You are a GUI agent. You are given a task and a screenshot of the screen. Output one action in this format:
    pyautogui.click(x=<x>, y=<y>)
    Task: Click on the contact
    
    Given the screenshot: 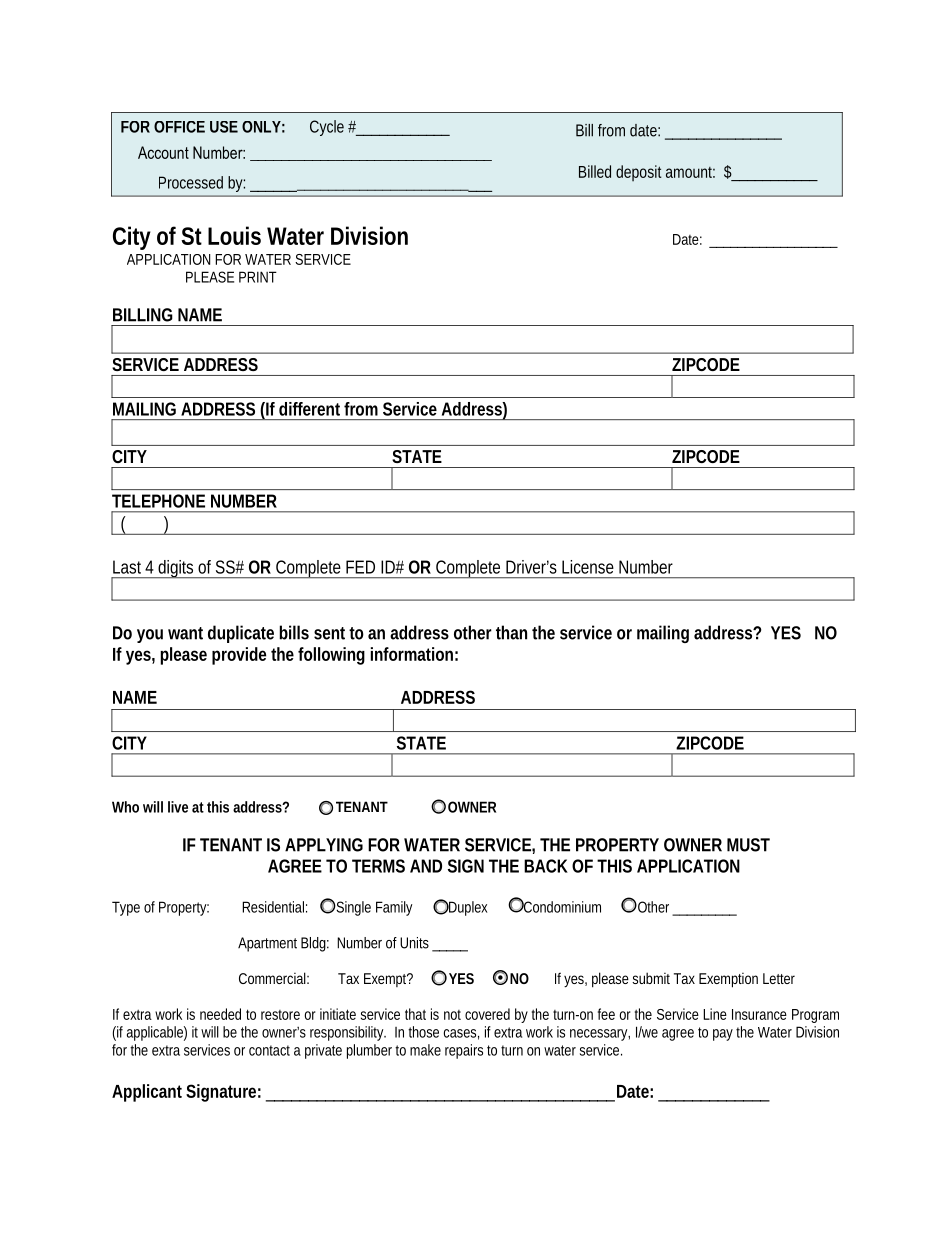 What is the action you would take?
    pyautogui.click(x=269, y=1050)
